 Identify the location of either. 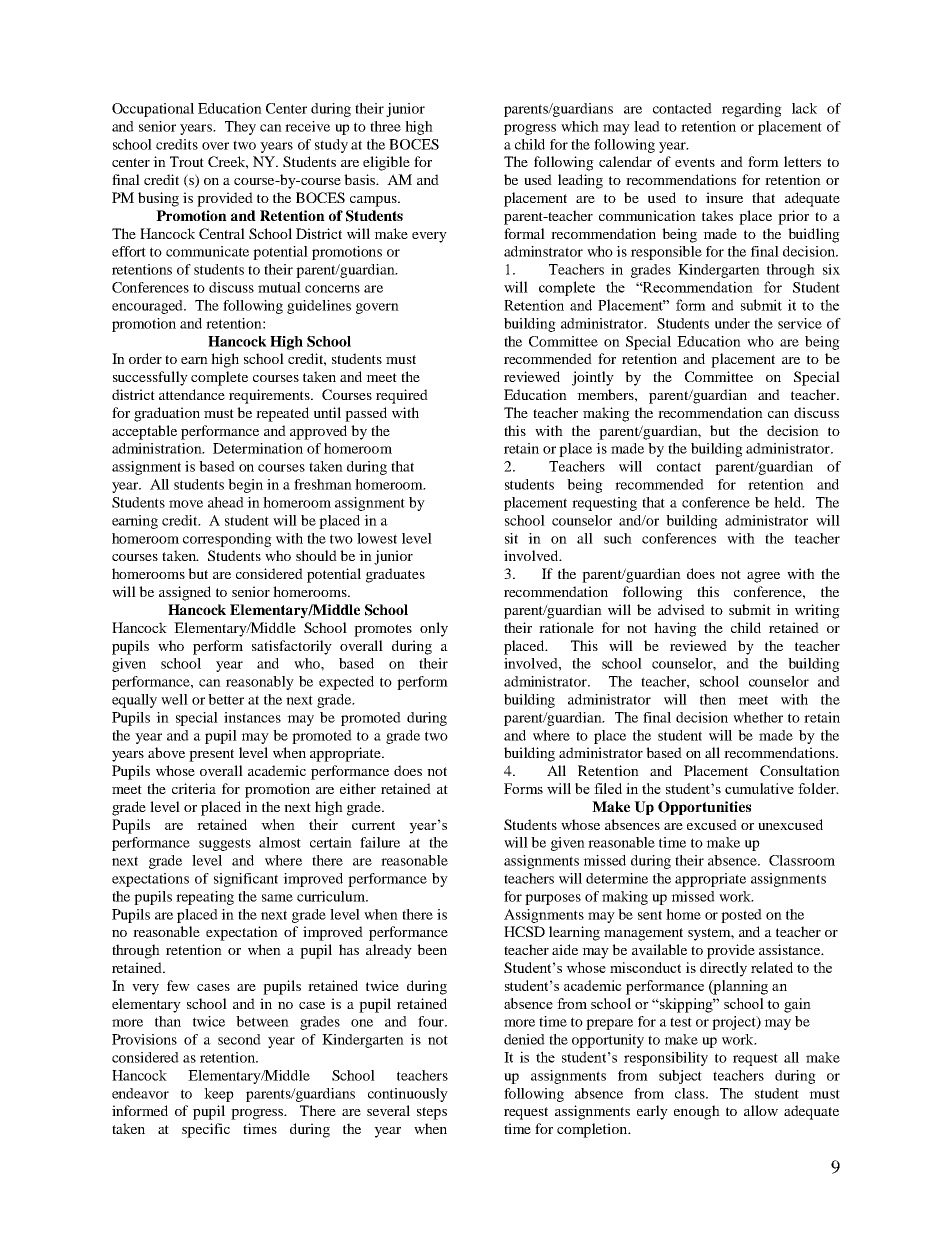
(358, 788).
